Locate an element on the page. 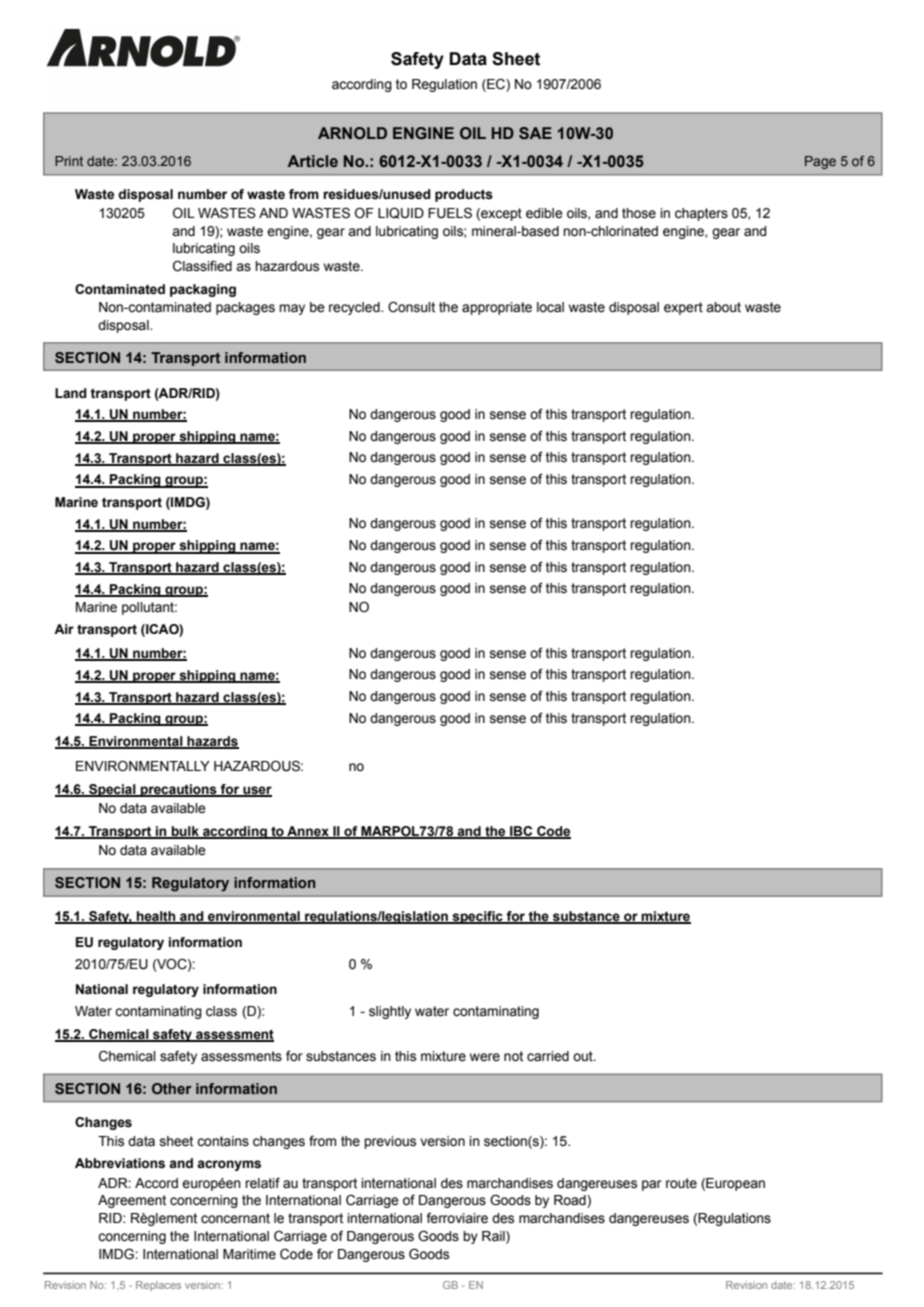  Print is located at coordinates (69, 161).
